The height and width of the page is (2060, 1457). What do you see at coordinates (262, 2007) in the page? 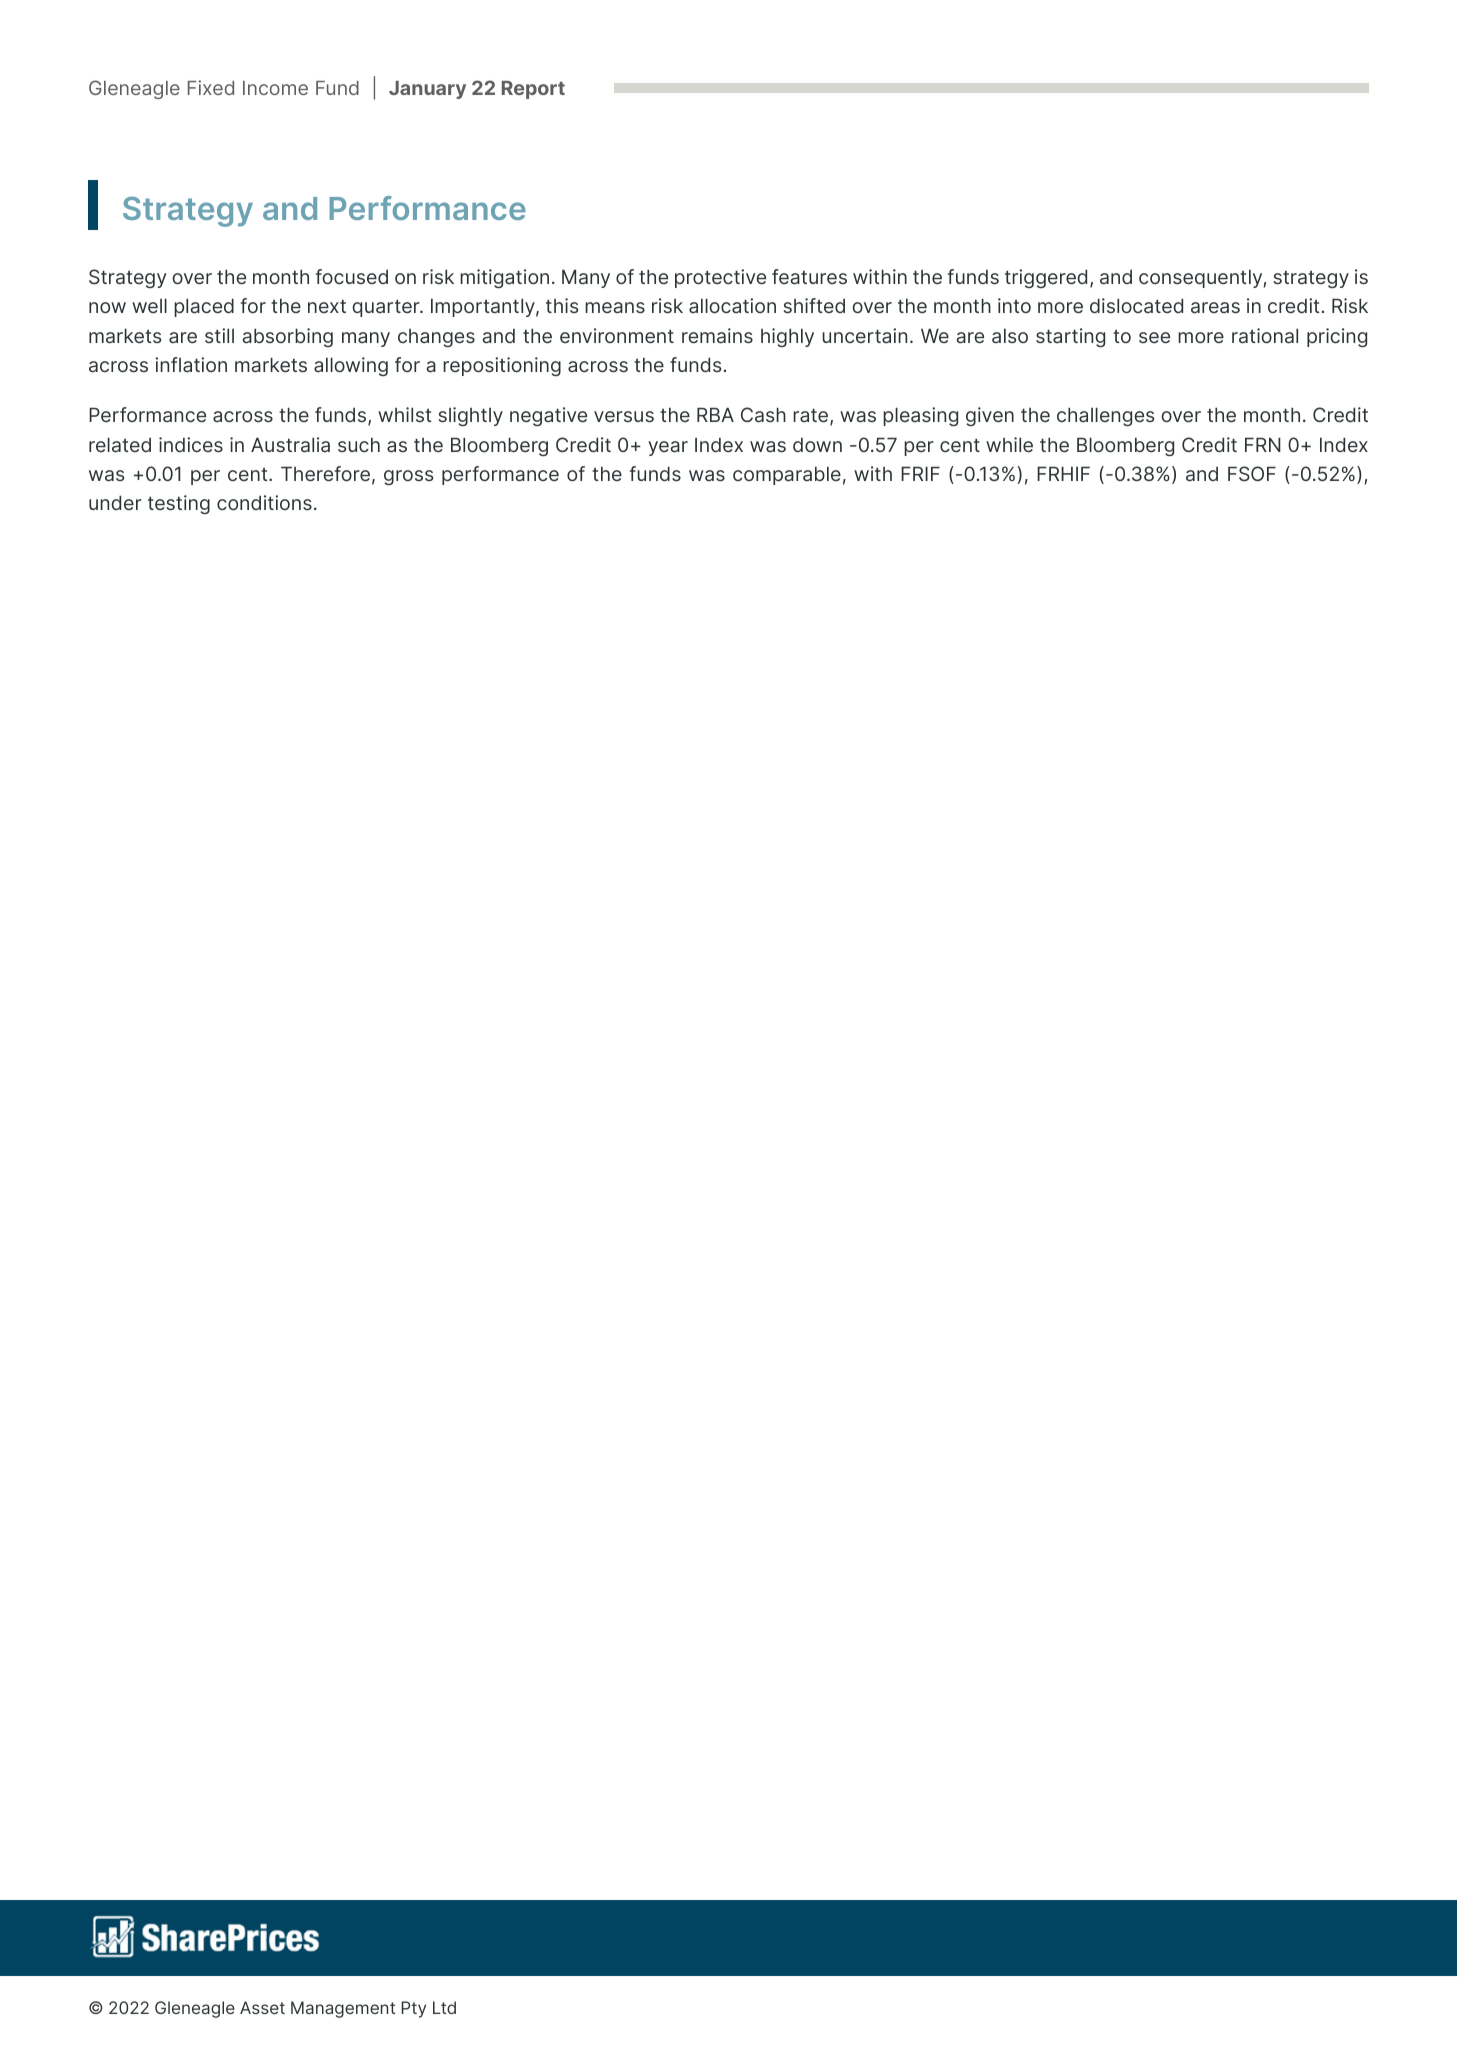
I see `Asset` at bounding box center [262, 2007].
